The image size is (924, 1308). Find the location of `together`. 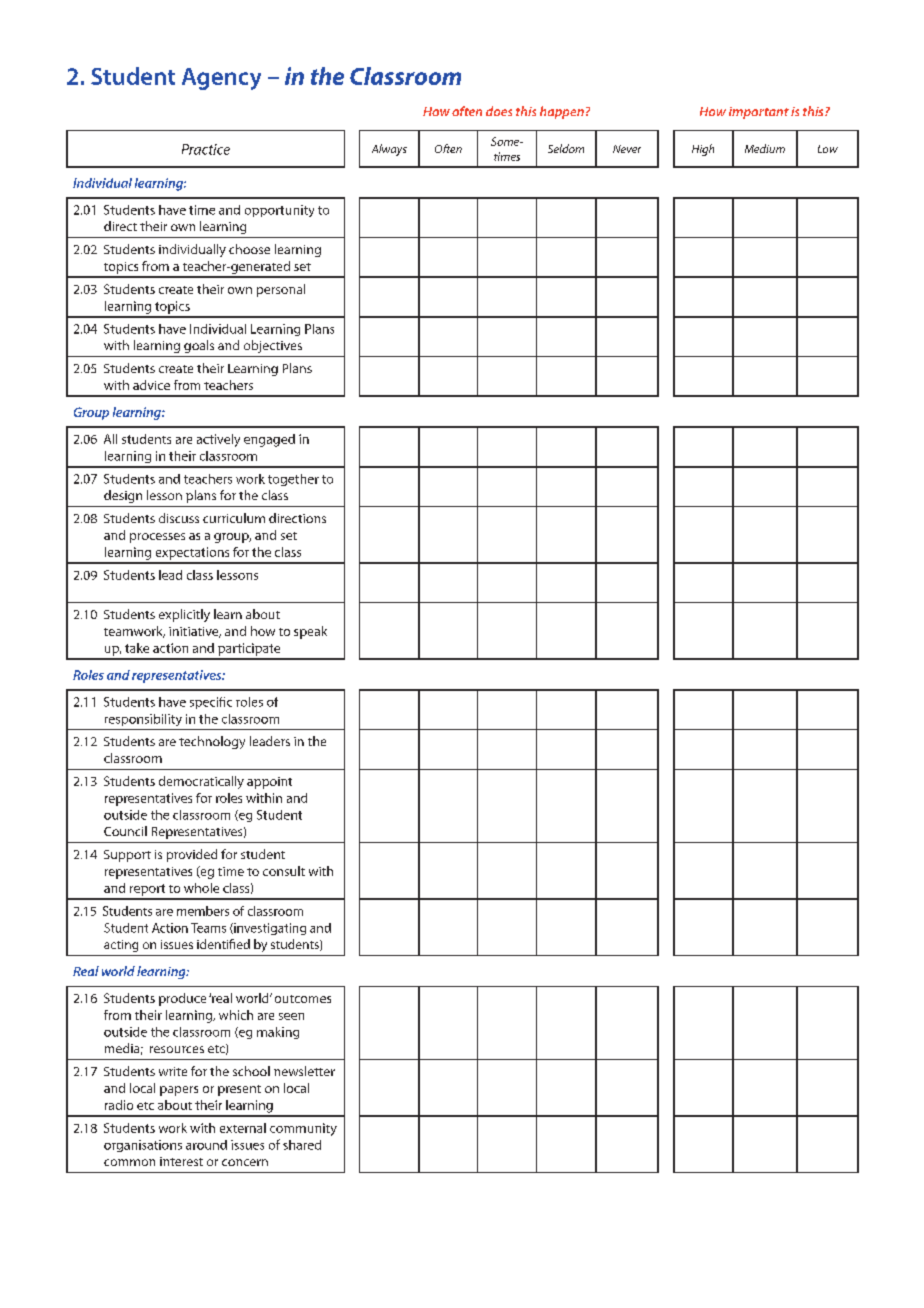

together is located at coordinates (293, 480).
